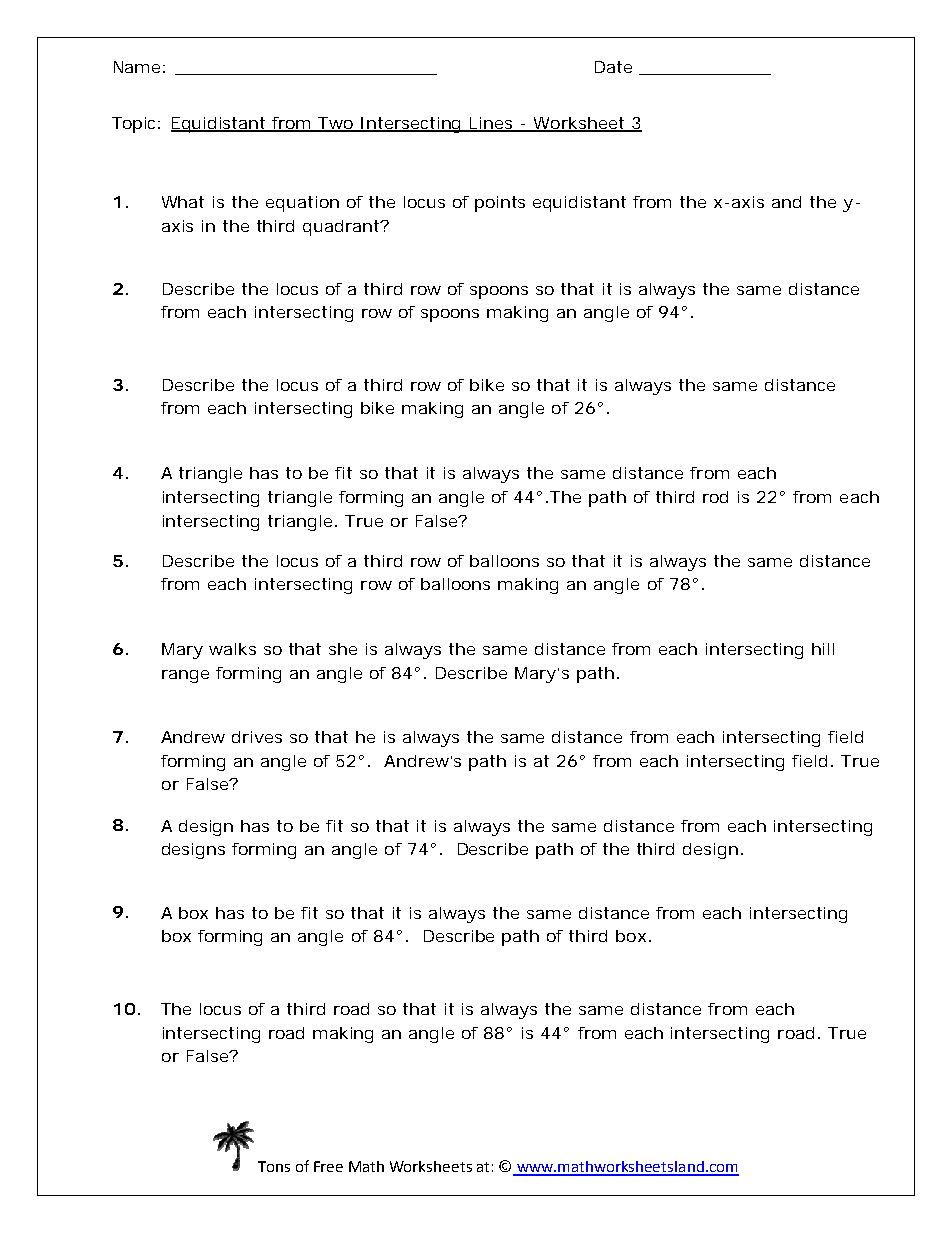 The image size is (952, 1233). Describe the element at coordinates (185, 676) in the document. I see `range` at that location.
